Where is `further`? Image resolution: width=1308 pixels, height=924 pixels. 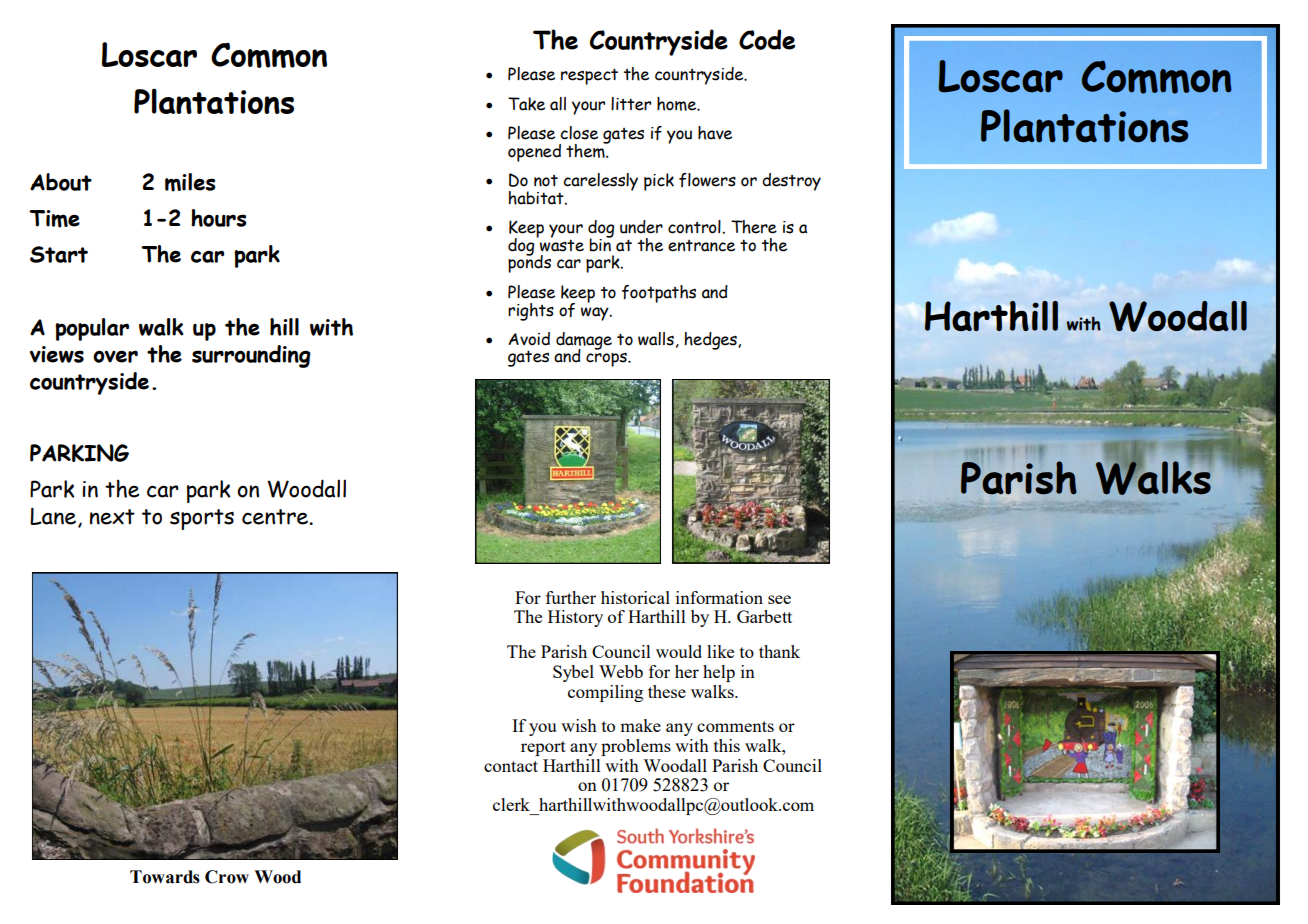 further is located at coordinates (571, 597).
